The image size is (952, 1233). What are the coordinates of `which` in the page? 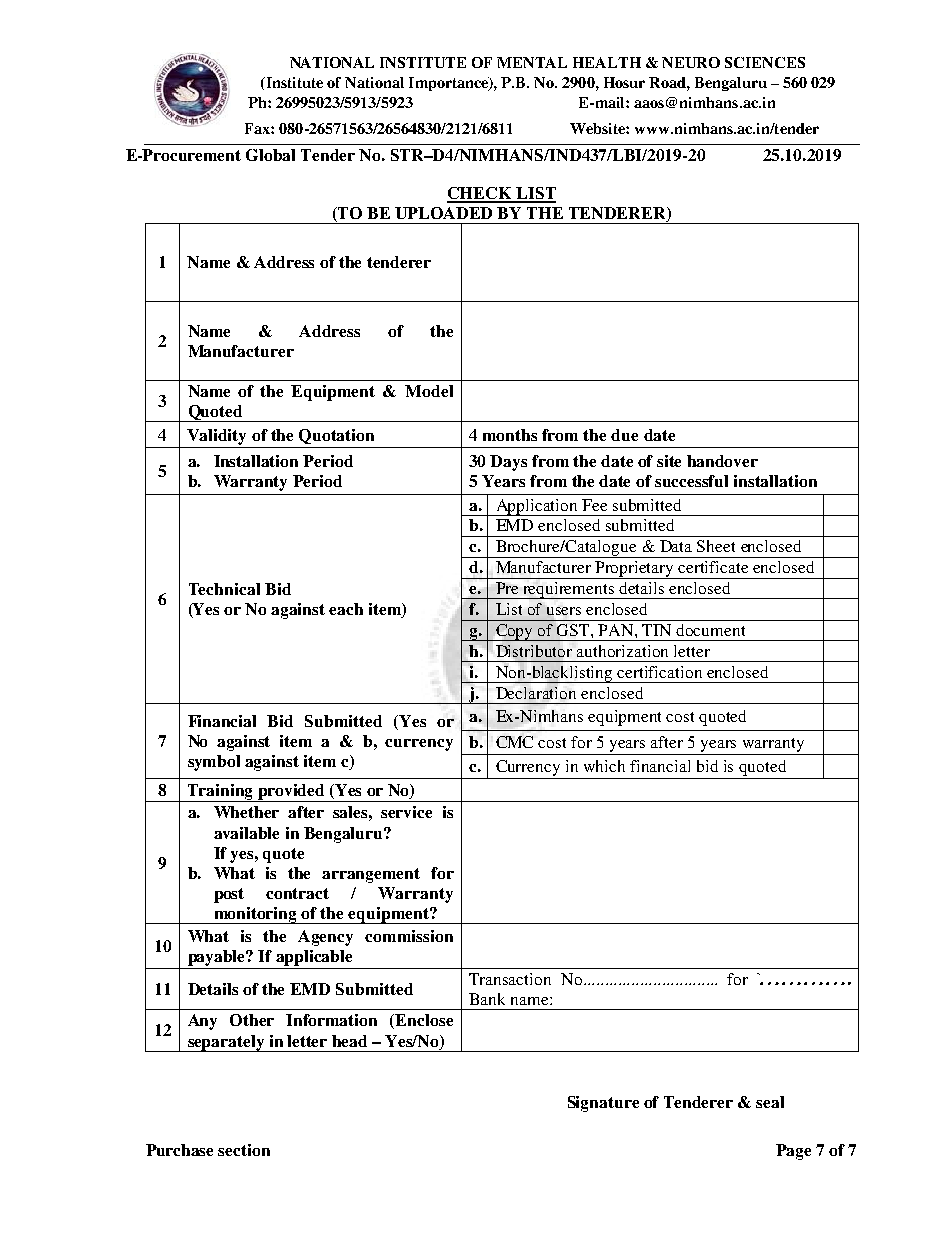 It's located at (604, 766).
